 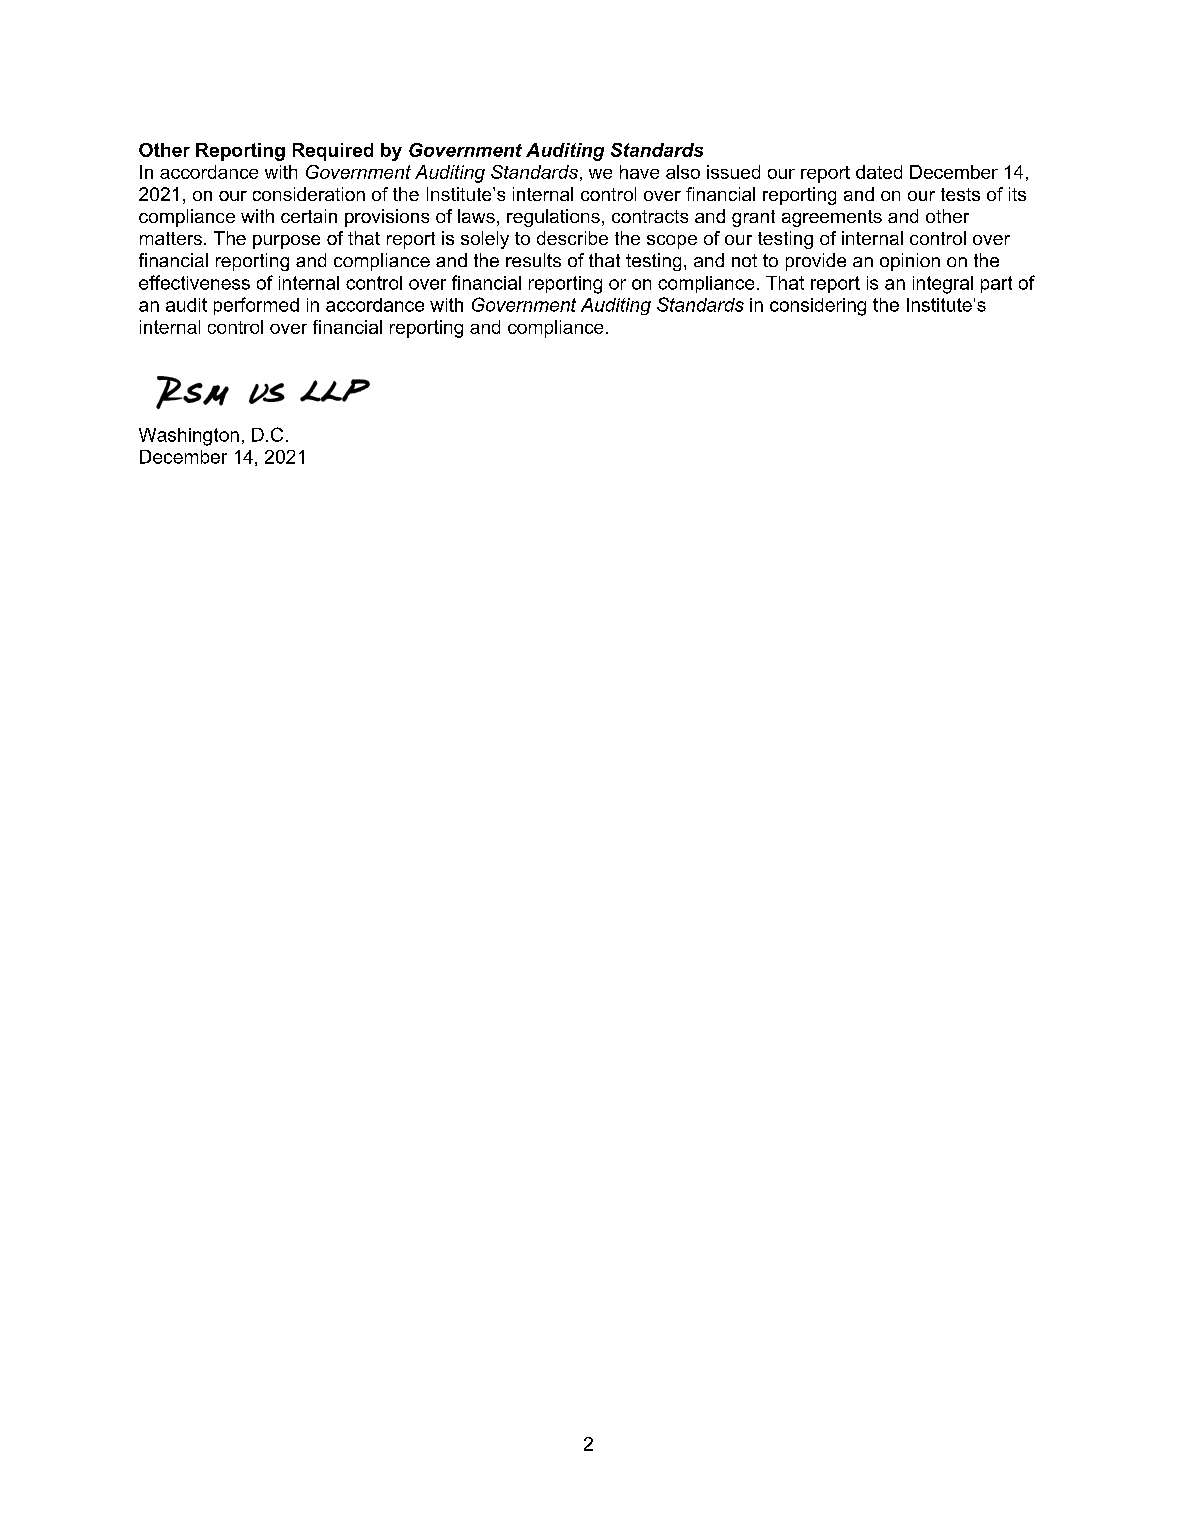 What do you see at coordinates (333, 152) in the page?
I see `Required` at bounding box center [333, 152].
